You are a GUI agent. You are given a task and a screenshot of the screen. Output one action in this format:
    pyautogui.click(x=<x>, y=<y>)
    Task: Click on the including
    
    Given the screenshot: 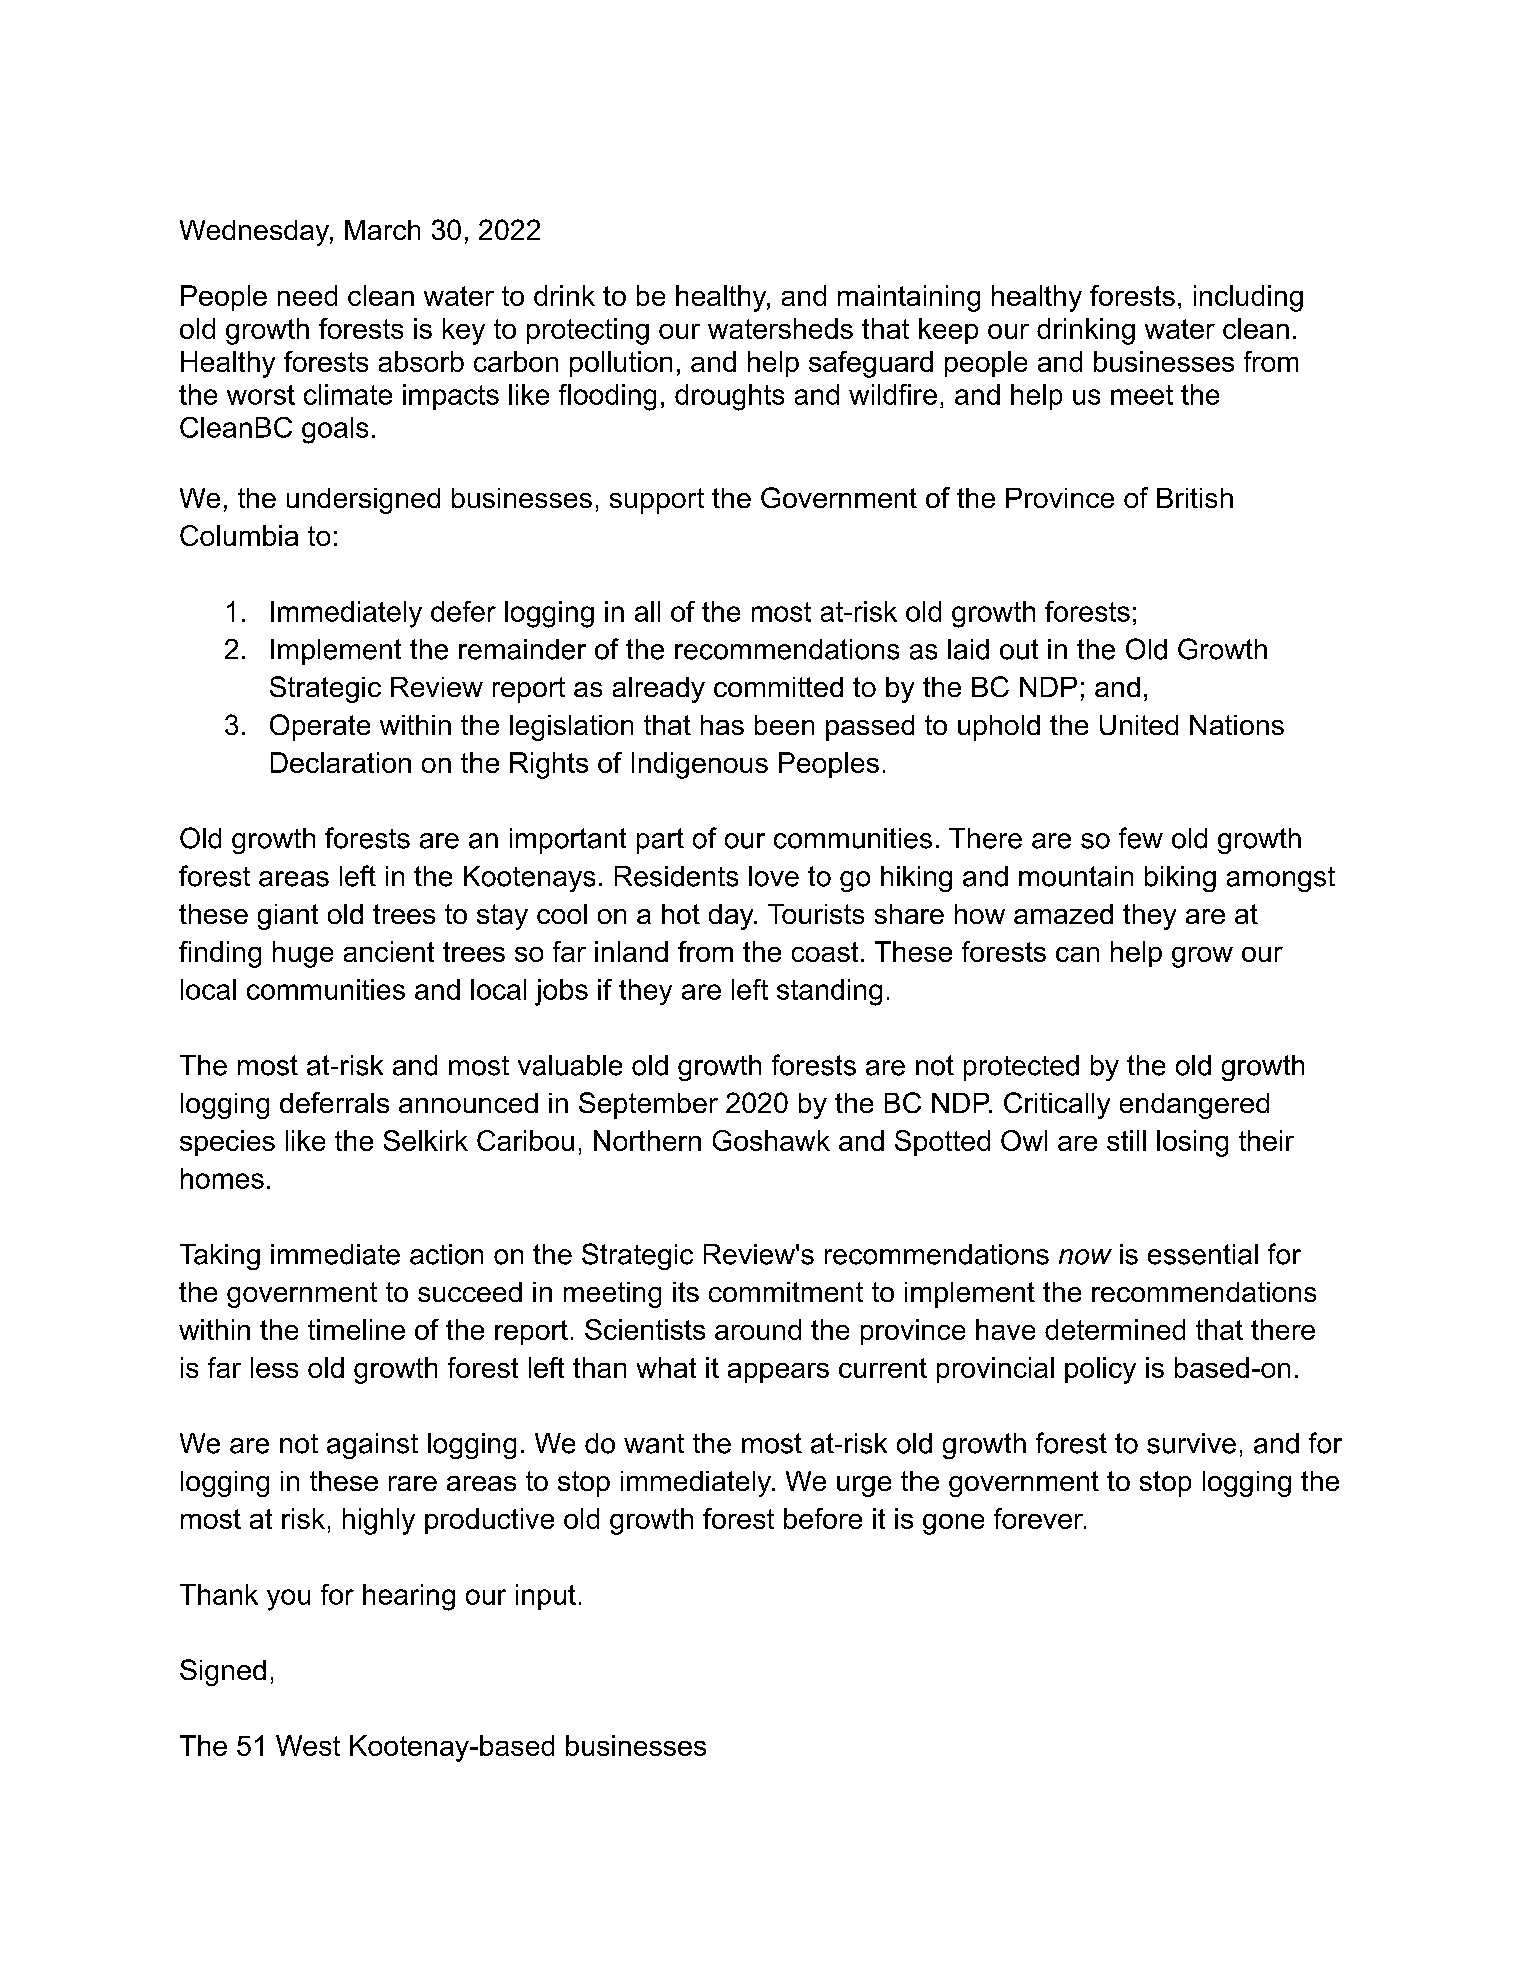 What is the action you would take?
    pyautogui.click(x=1248, y=298)
